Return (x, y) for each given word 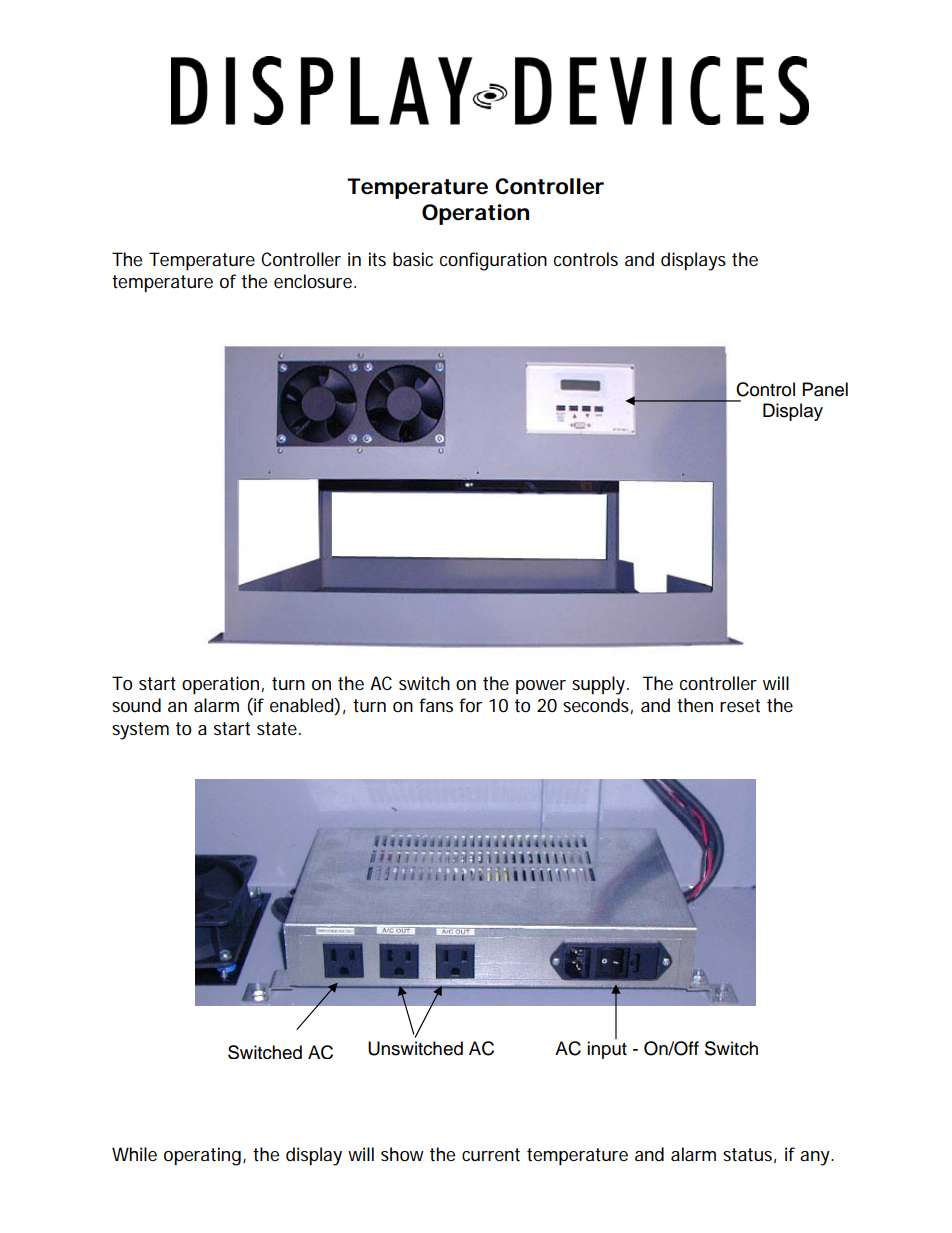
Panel (825, 389)
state (278, 728)
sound (136, 705)
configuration (493, 261)
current (491, 1155)
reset (740, 706)
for (470, 705)
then (695, 705)
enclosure (314, 281)
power (541, 687)
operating (204, 1156)
